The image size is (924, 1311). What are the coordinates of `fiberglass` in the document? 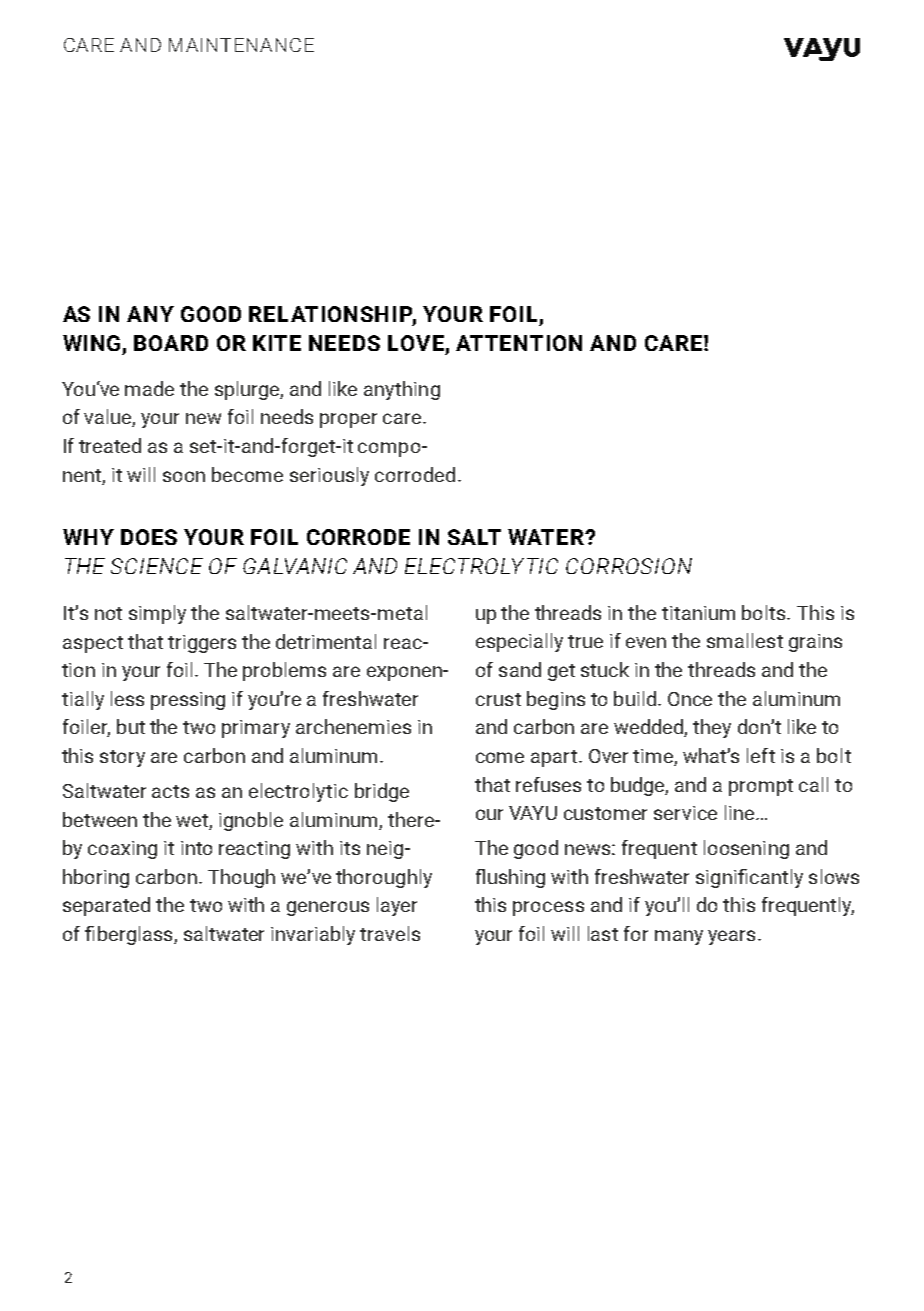 It's located at (130, 935).
